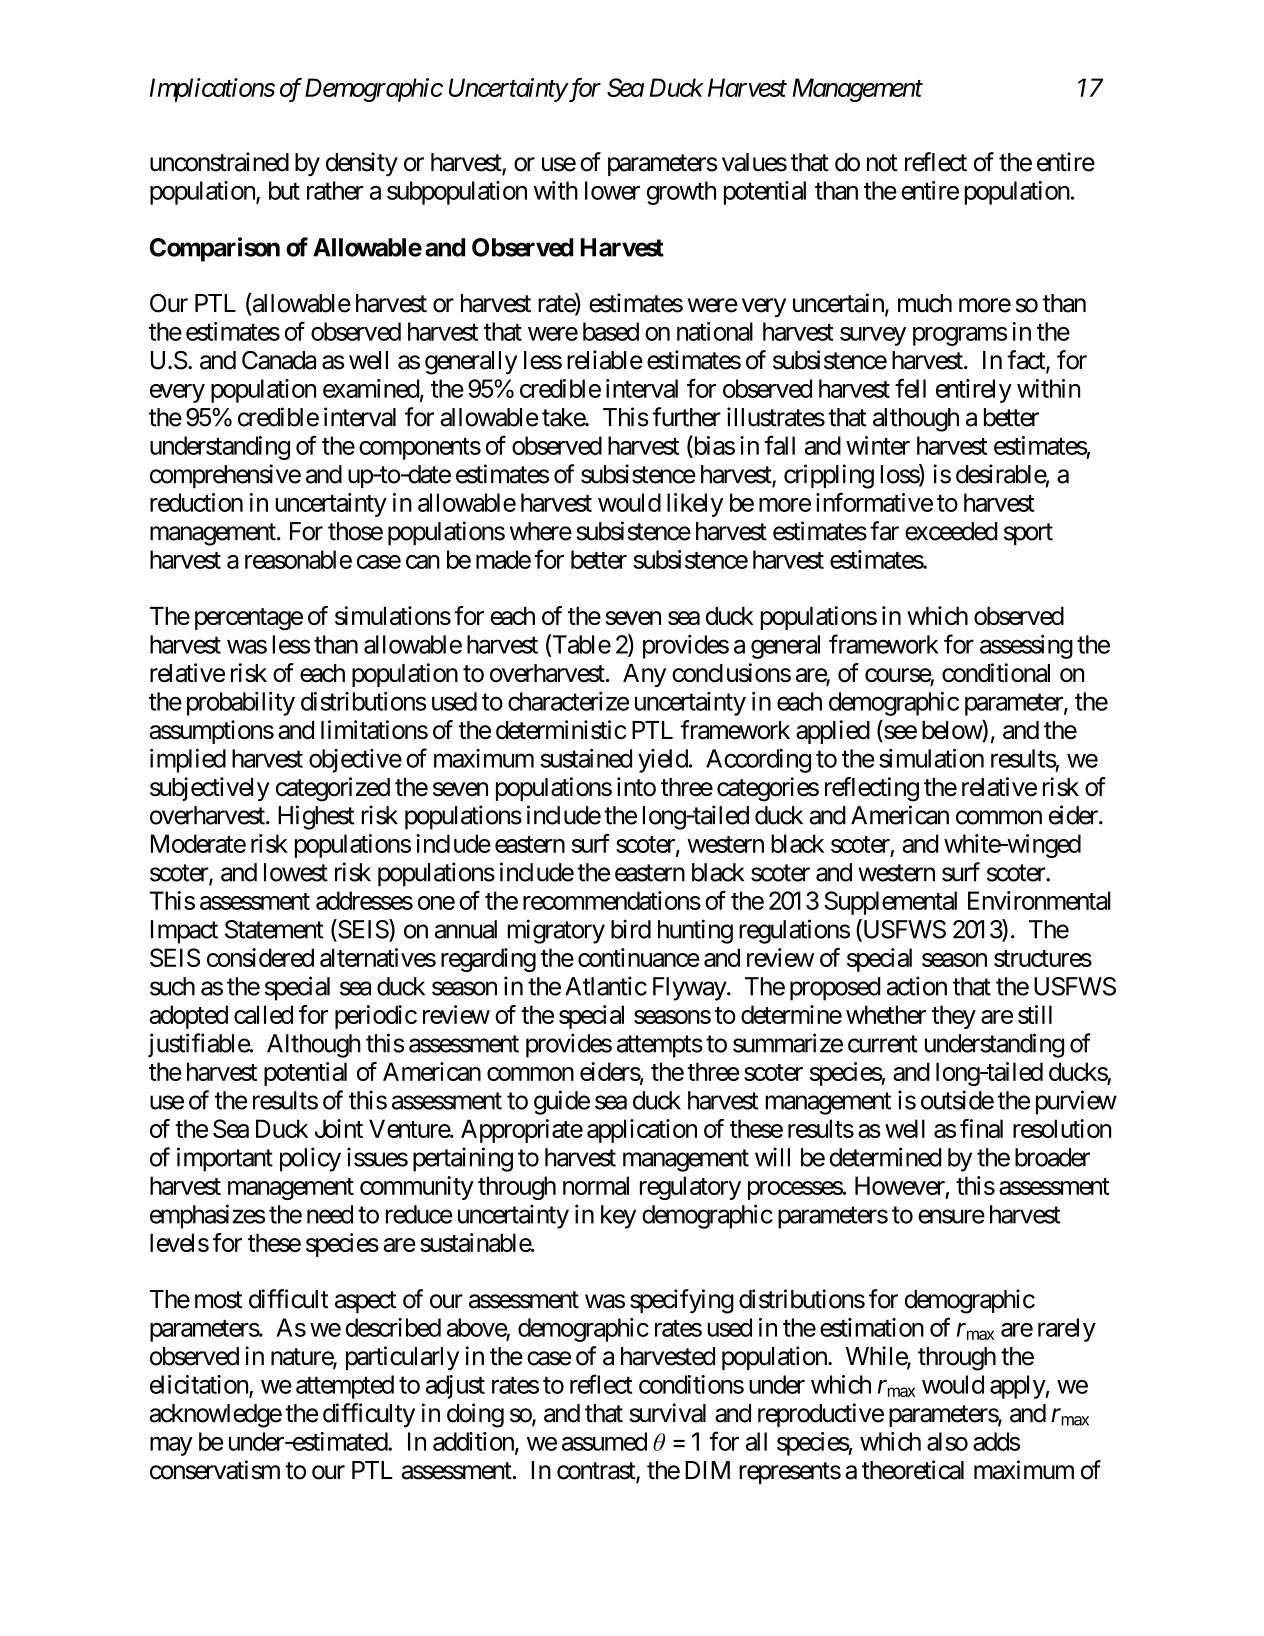 This screenshot has height=1636, width=1264. What do you see at coordinates (686, 417) in the screenshot?
I see `further` at bounding box center [686, 417].
